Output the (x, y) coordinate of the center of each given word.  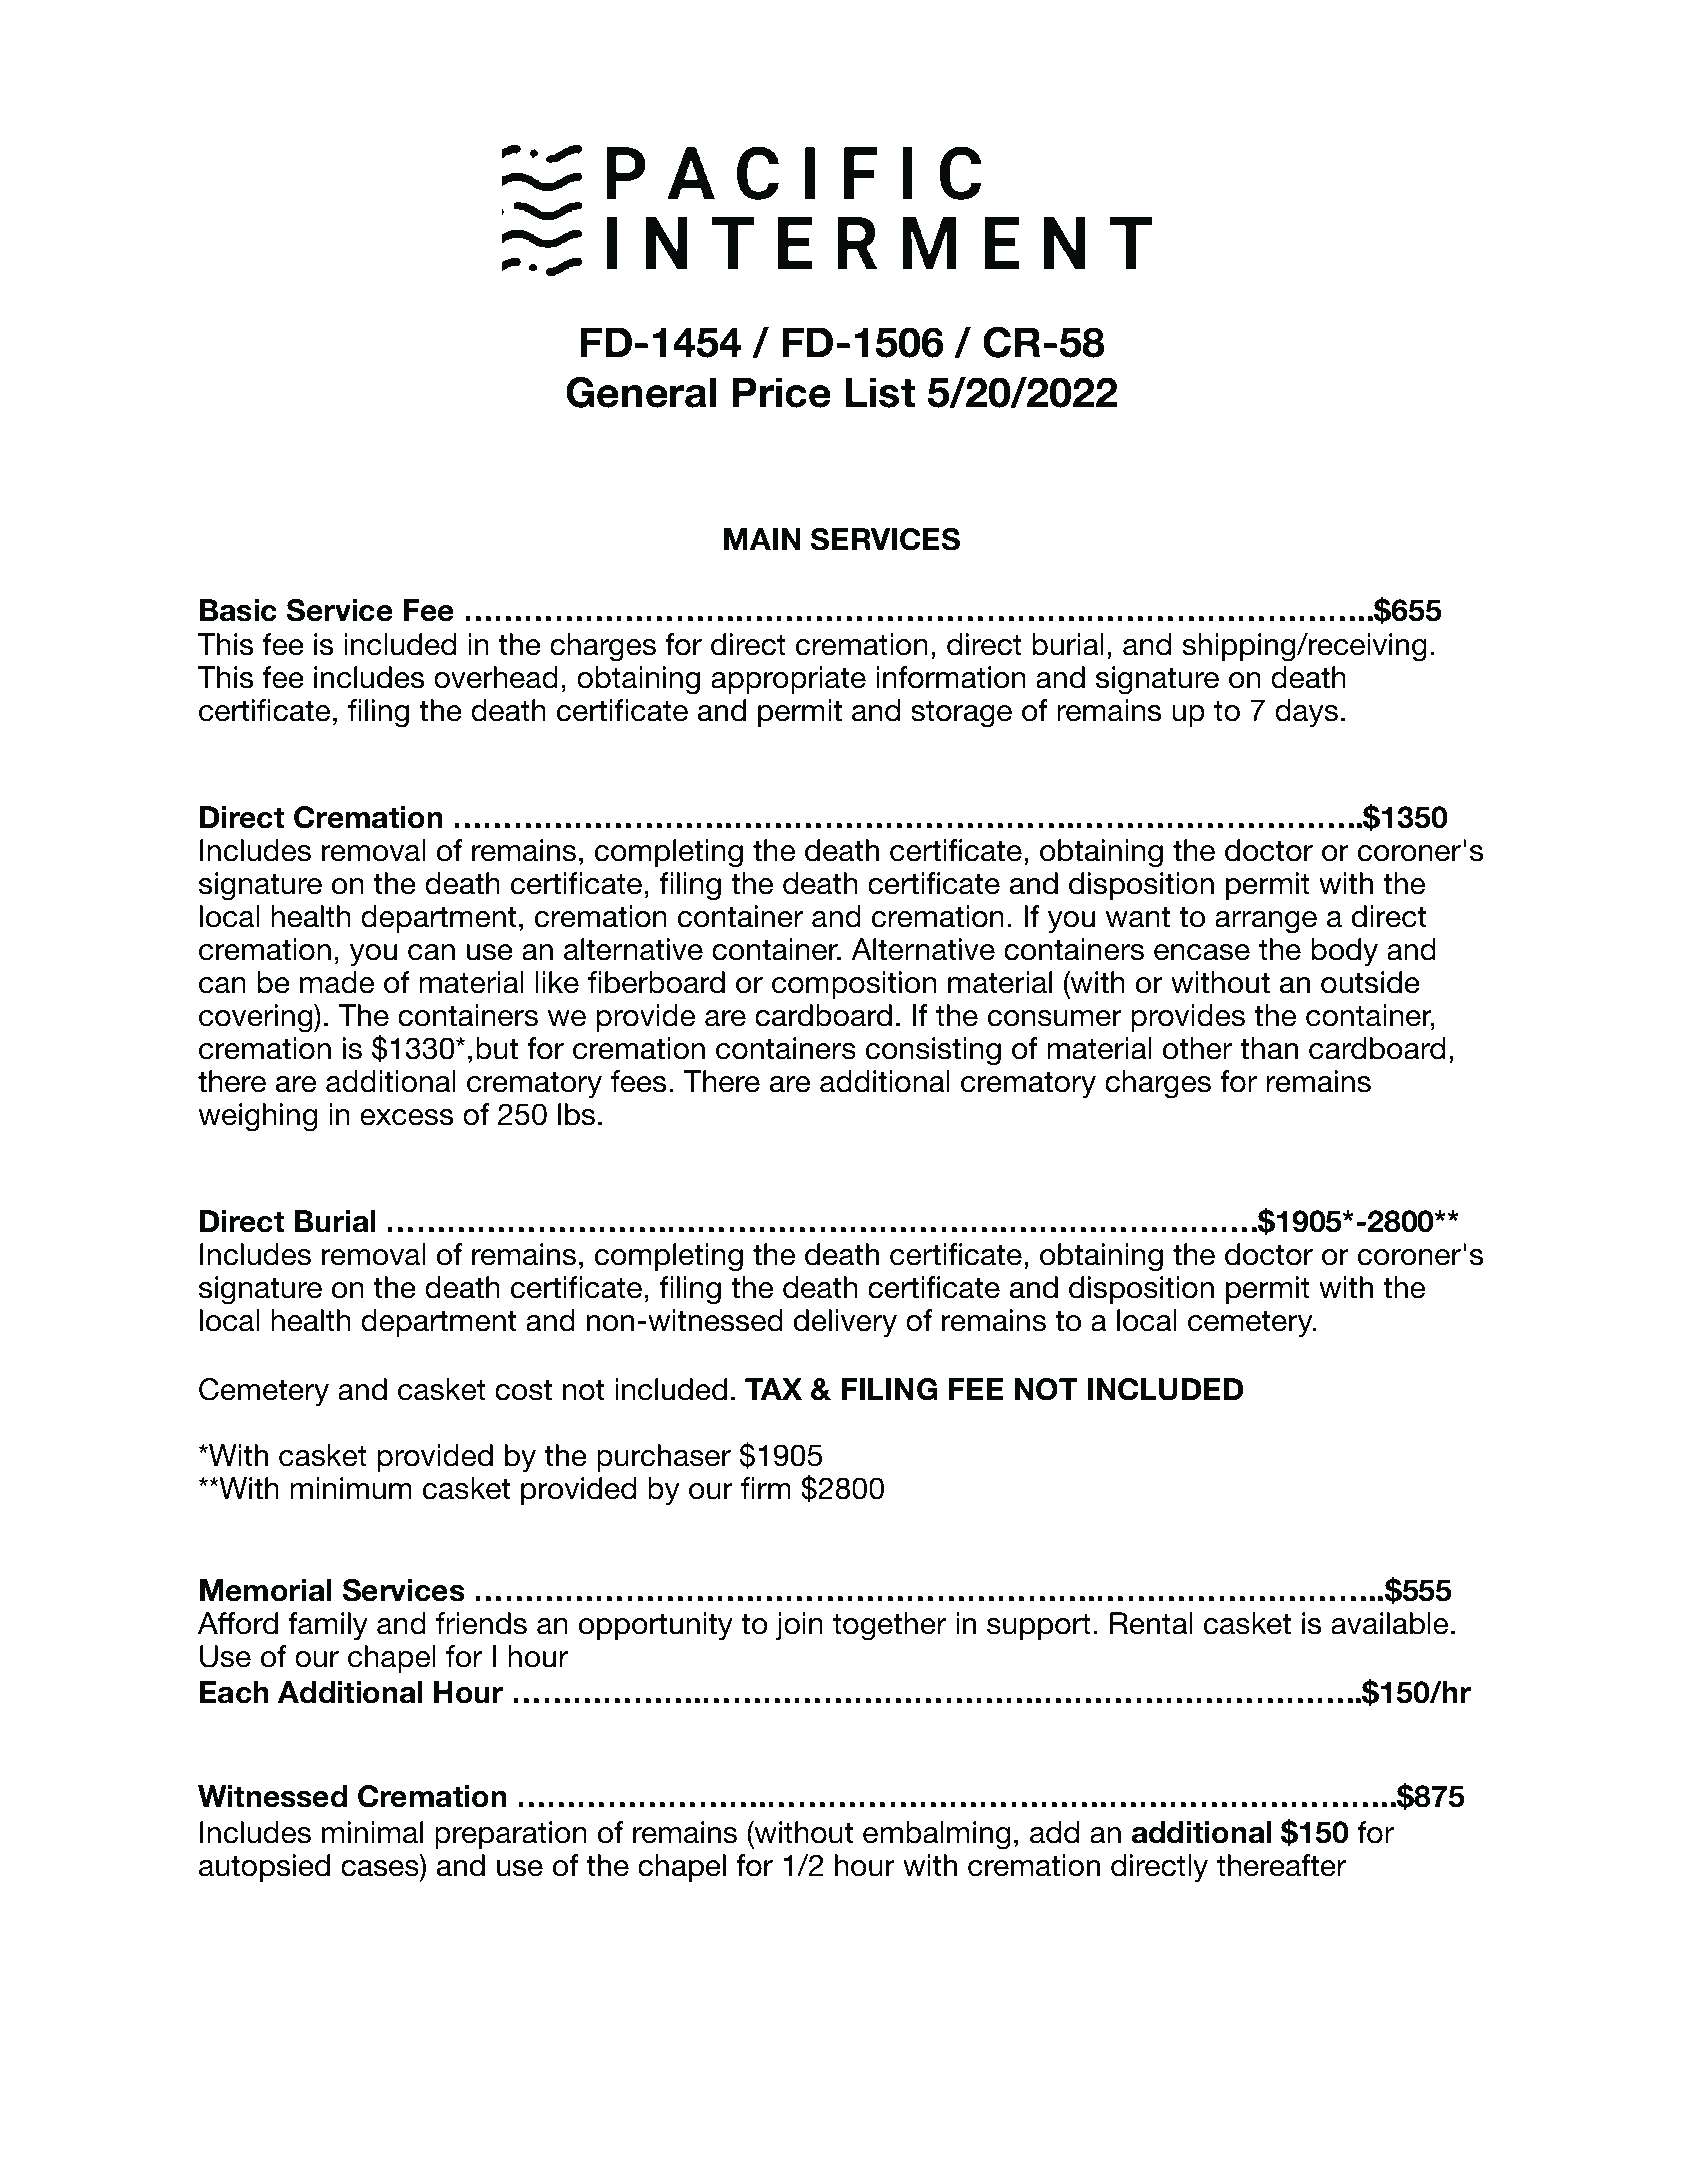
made (337, 982)
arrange (1266, 922)
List (880, 392)
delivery (845, 1323)
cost (523, 1390)
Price (782, 392)
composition (854, 985)
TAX (773, 1389)
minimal (372, 1832)
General (641, 392)
